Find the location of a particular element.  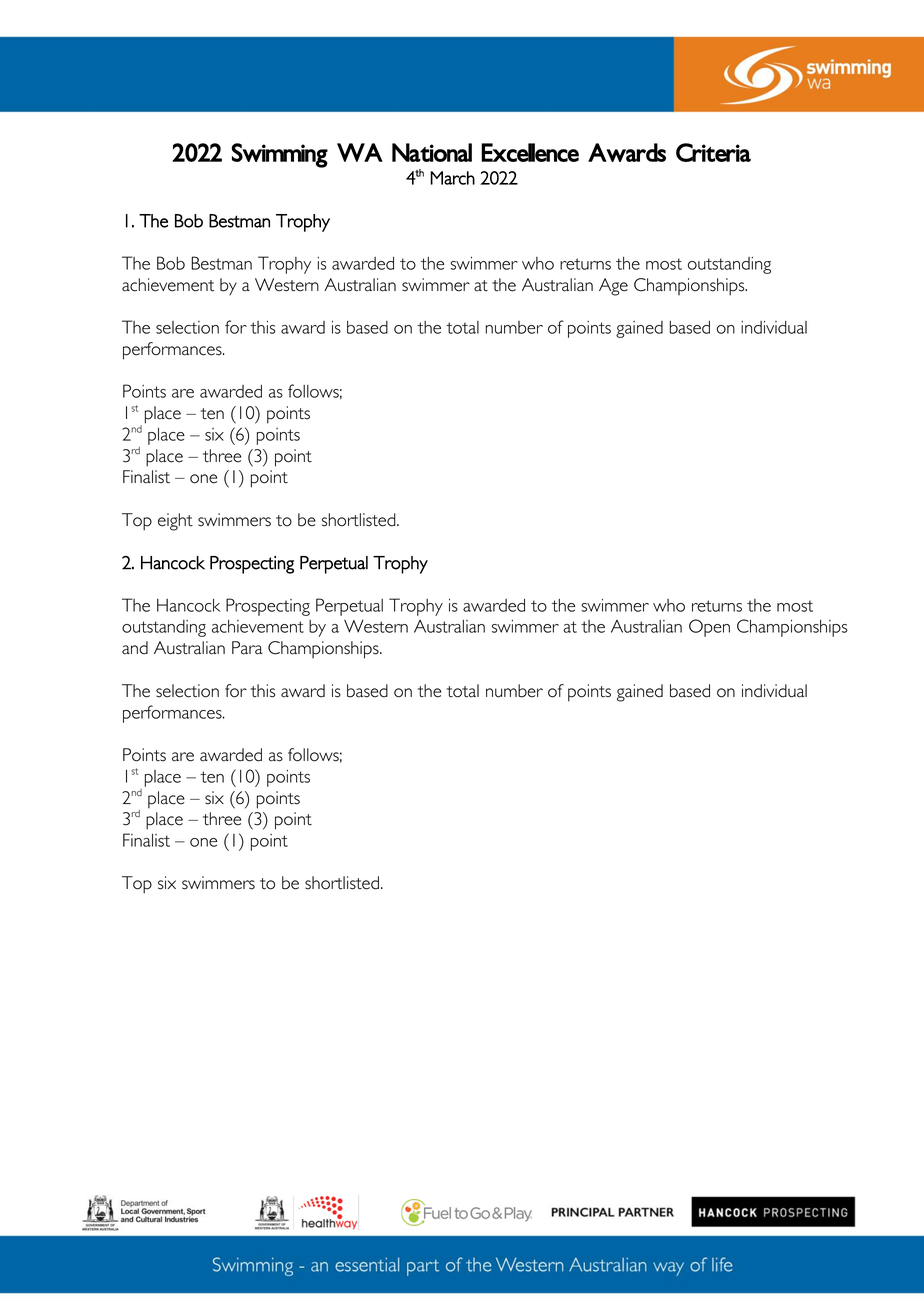

March is located at coordinates (452, 178).
